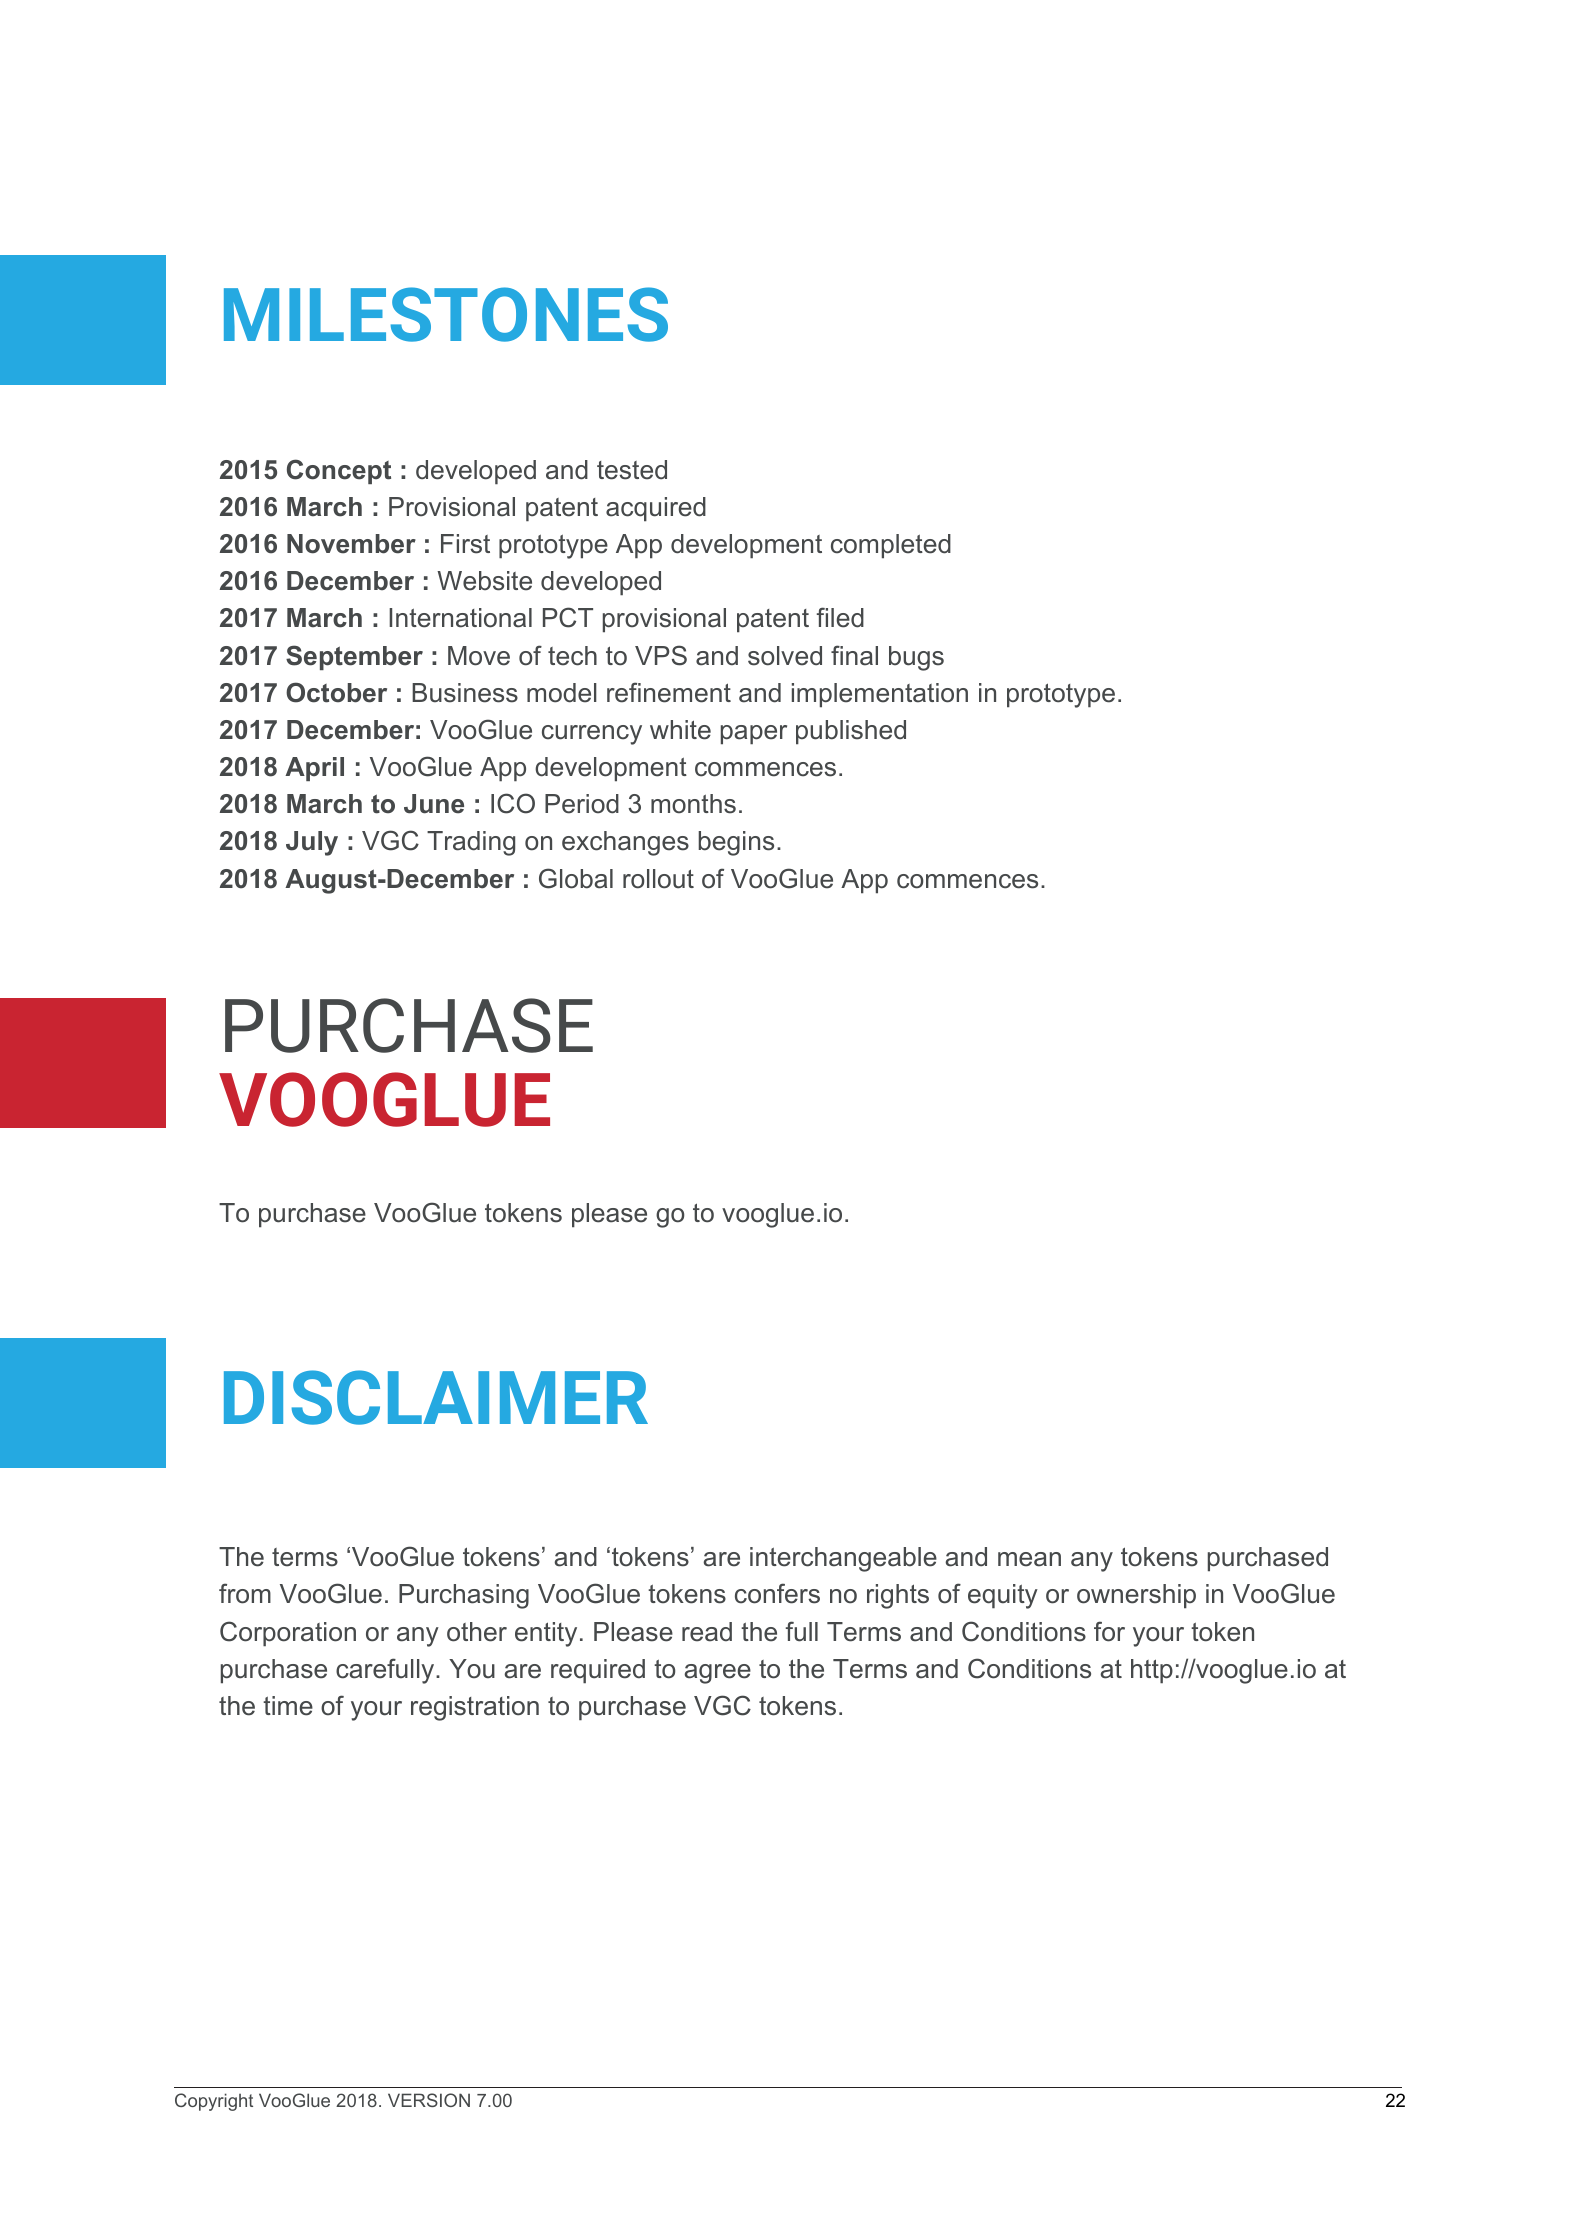 The image size is (1580, 2235). Describe the element at coordinates (891, 546) in the screenshot. I see `completed` at that location.
